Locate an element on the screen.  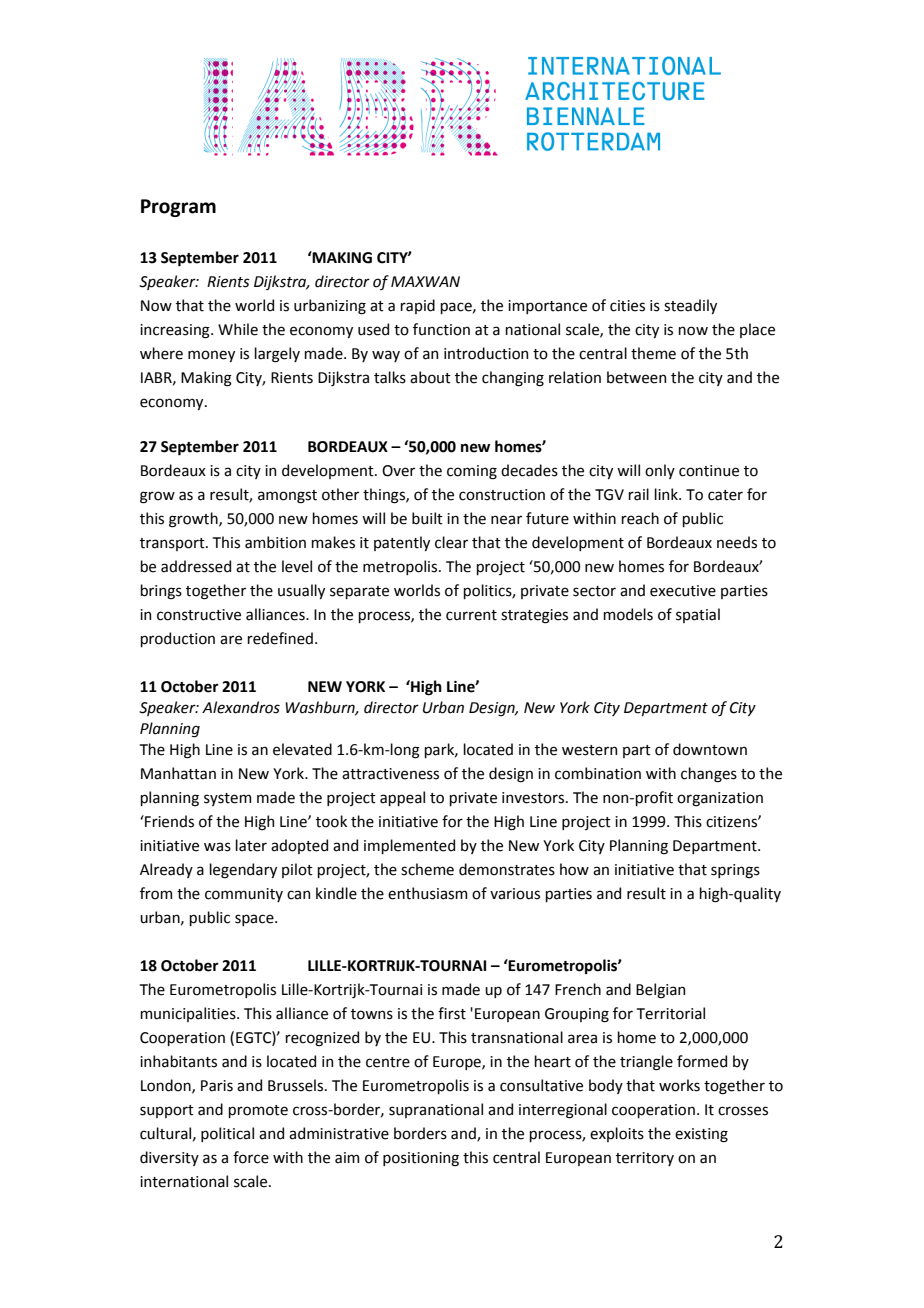
system is located at coordinates (227, 799).
